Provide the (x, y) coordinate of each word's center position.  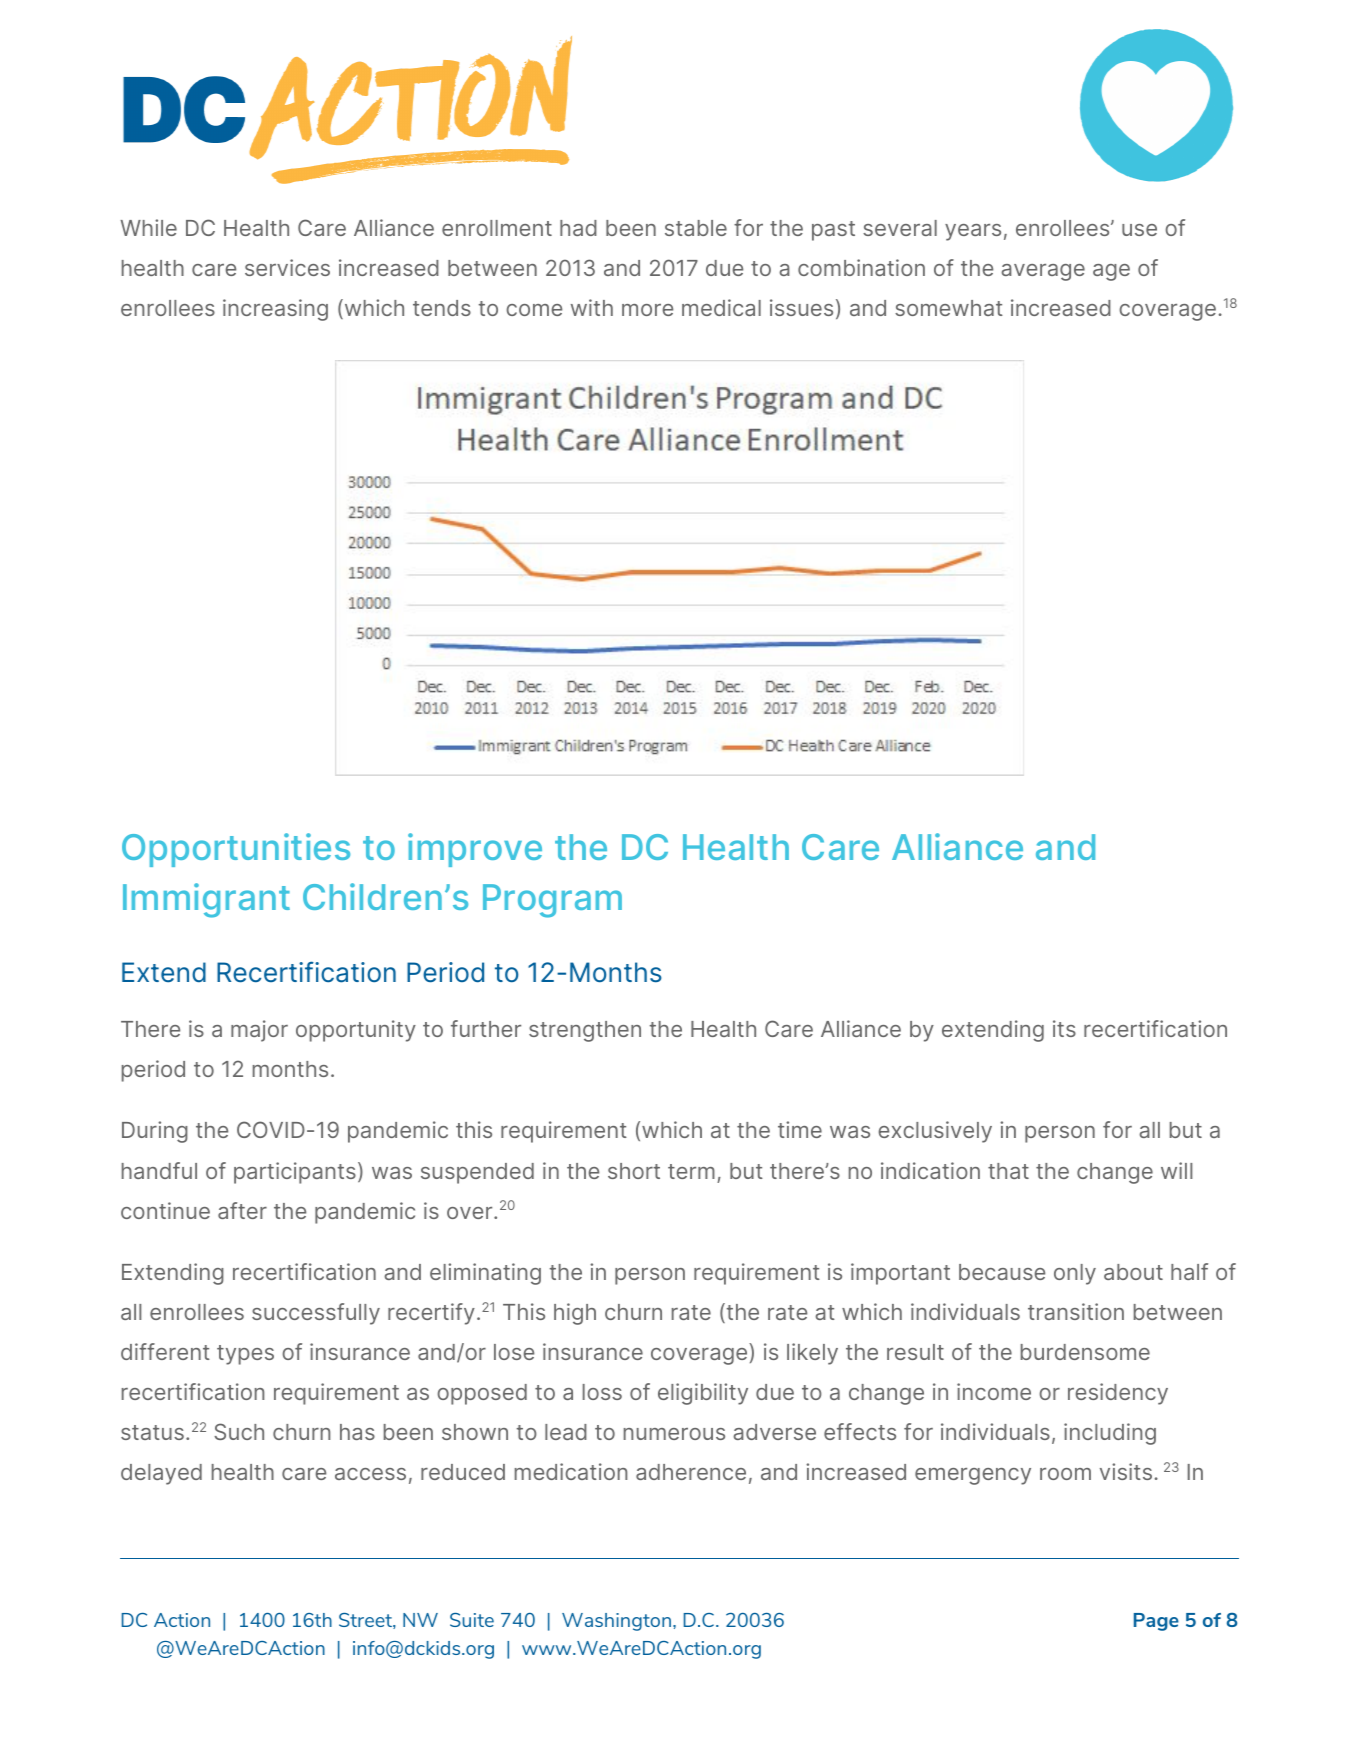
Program (552, 901)
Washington (616, 1622)
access (370, 1474)
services (287, 267)
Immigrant (206, 900)
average (1043, 272)
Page (1156, 1622)
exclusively (935, 1132)
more (647, 310)
